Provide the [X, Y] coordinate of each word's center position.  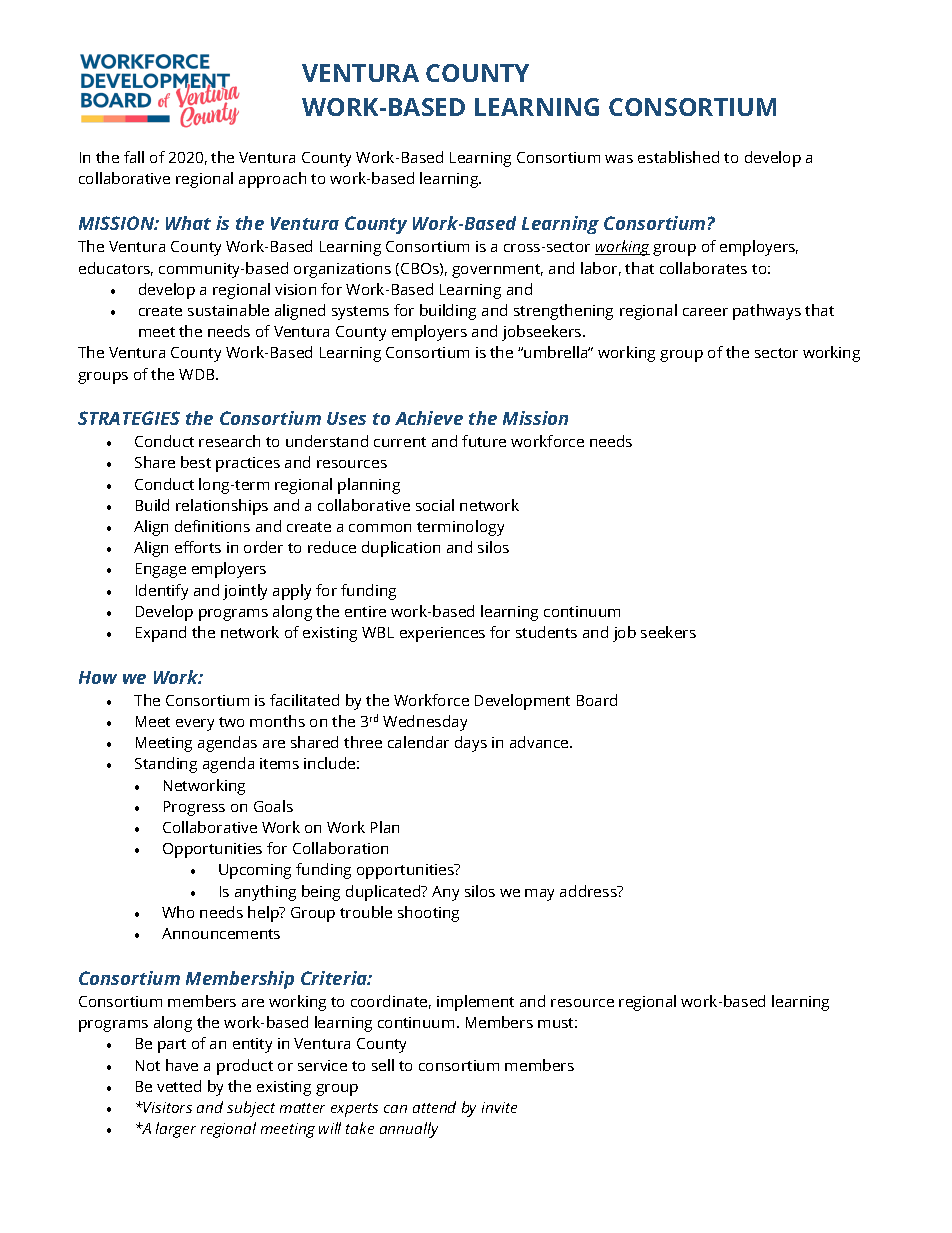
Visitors [167, 1107]
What [188, 223]
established [678, 157]
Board [597, 700]
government [497, 271]
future [484, 441]
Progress [194, 808]
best [196, 462]
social [435, 505]
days [471, 744]
